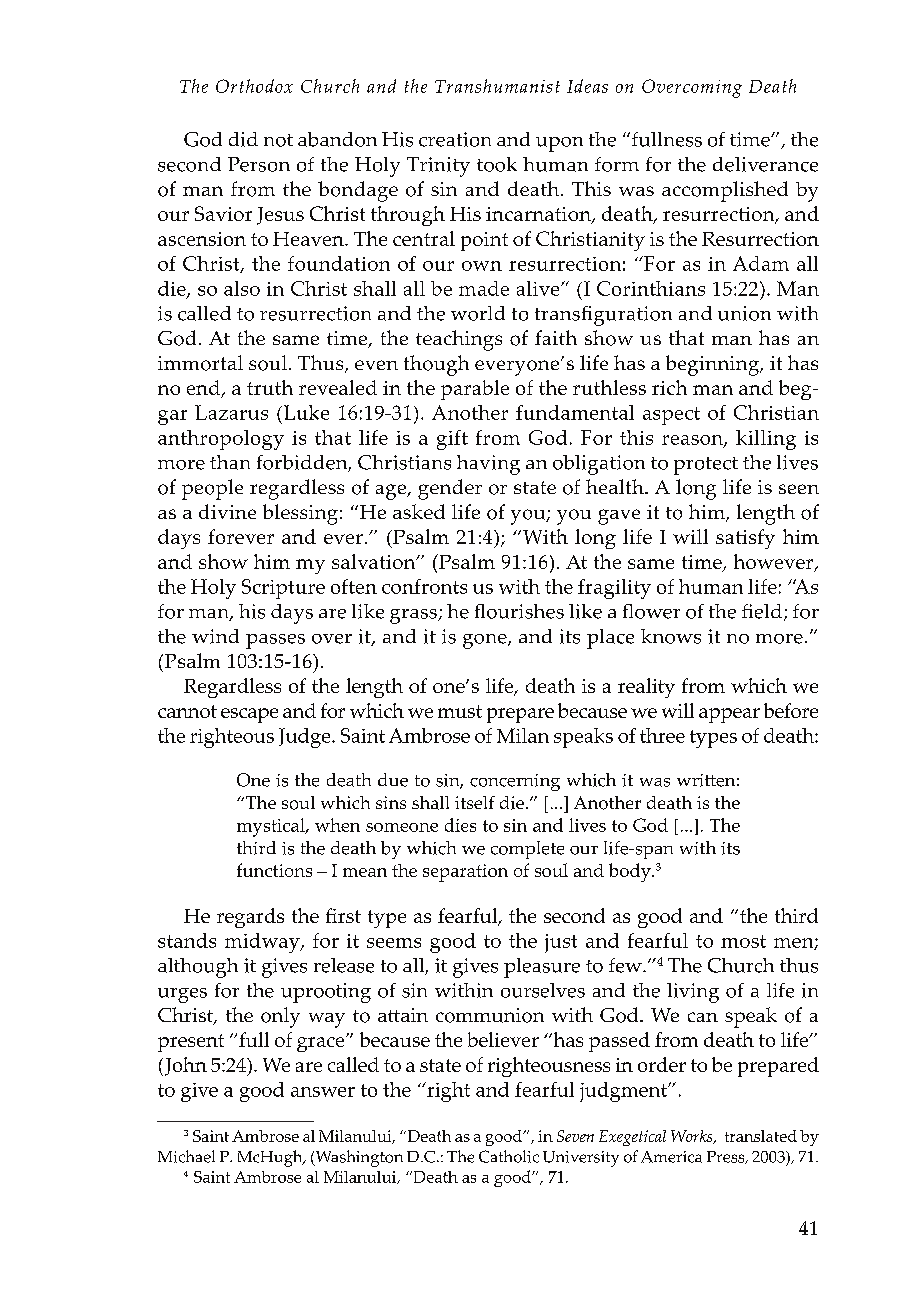  Describe the element at coordinates (323, 1092) in the document. I see `answer` at that location.
